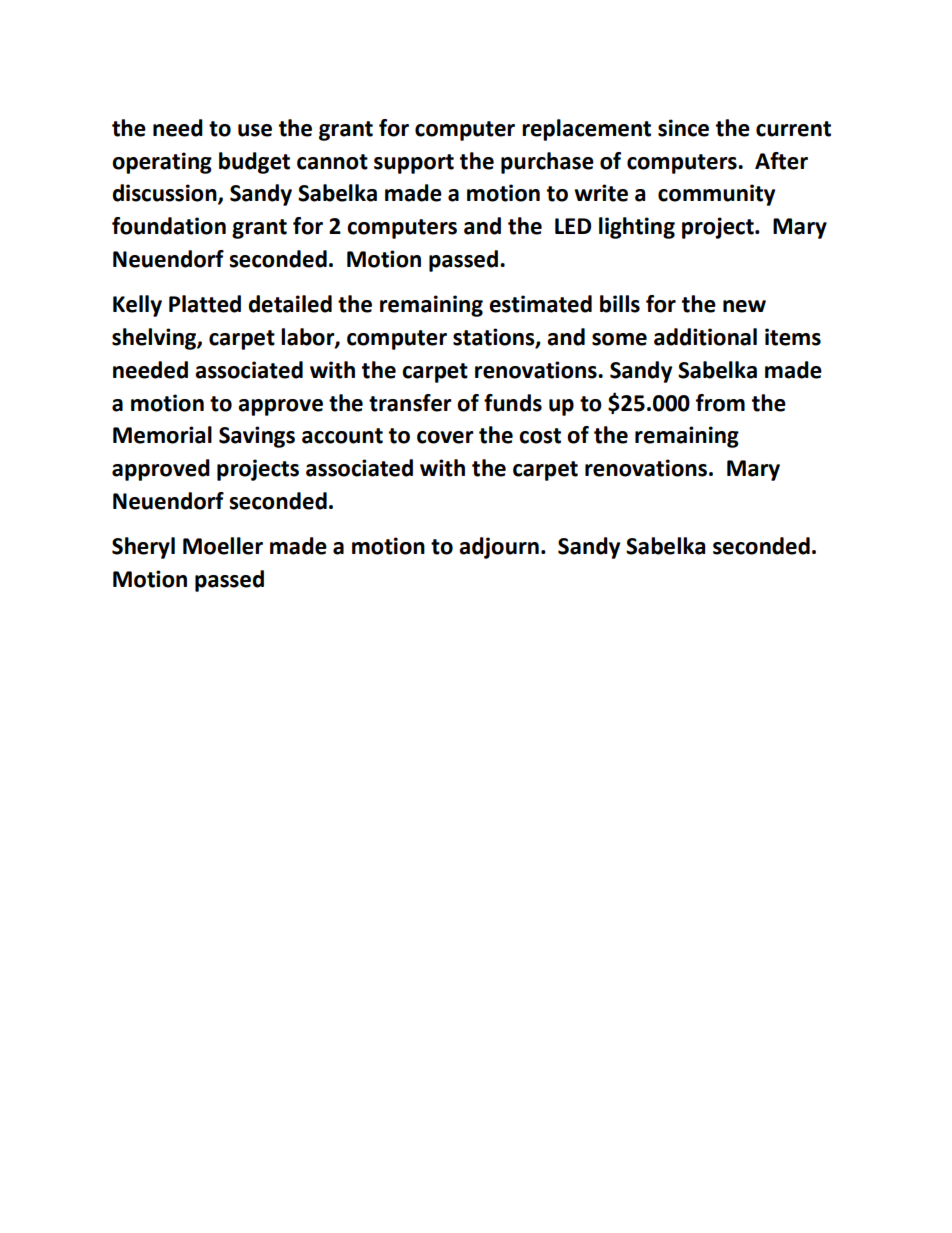  Describe the element at coordinates (744, 306) in the image. I see `new` at that location.
